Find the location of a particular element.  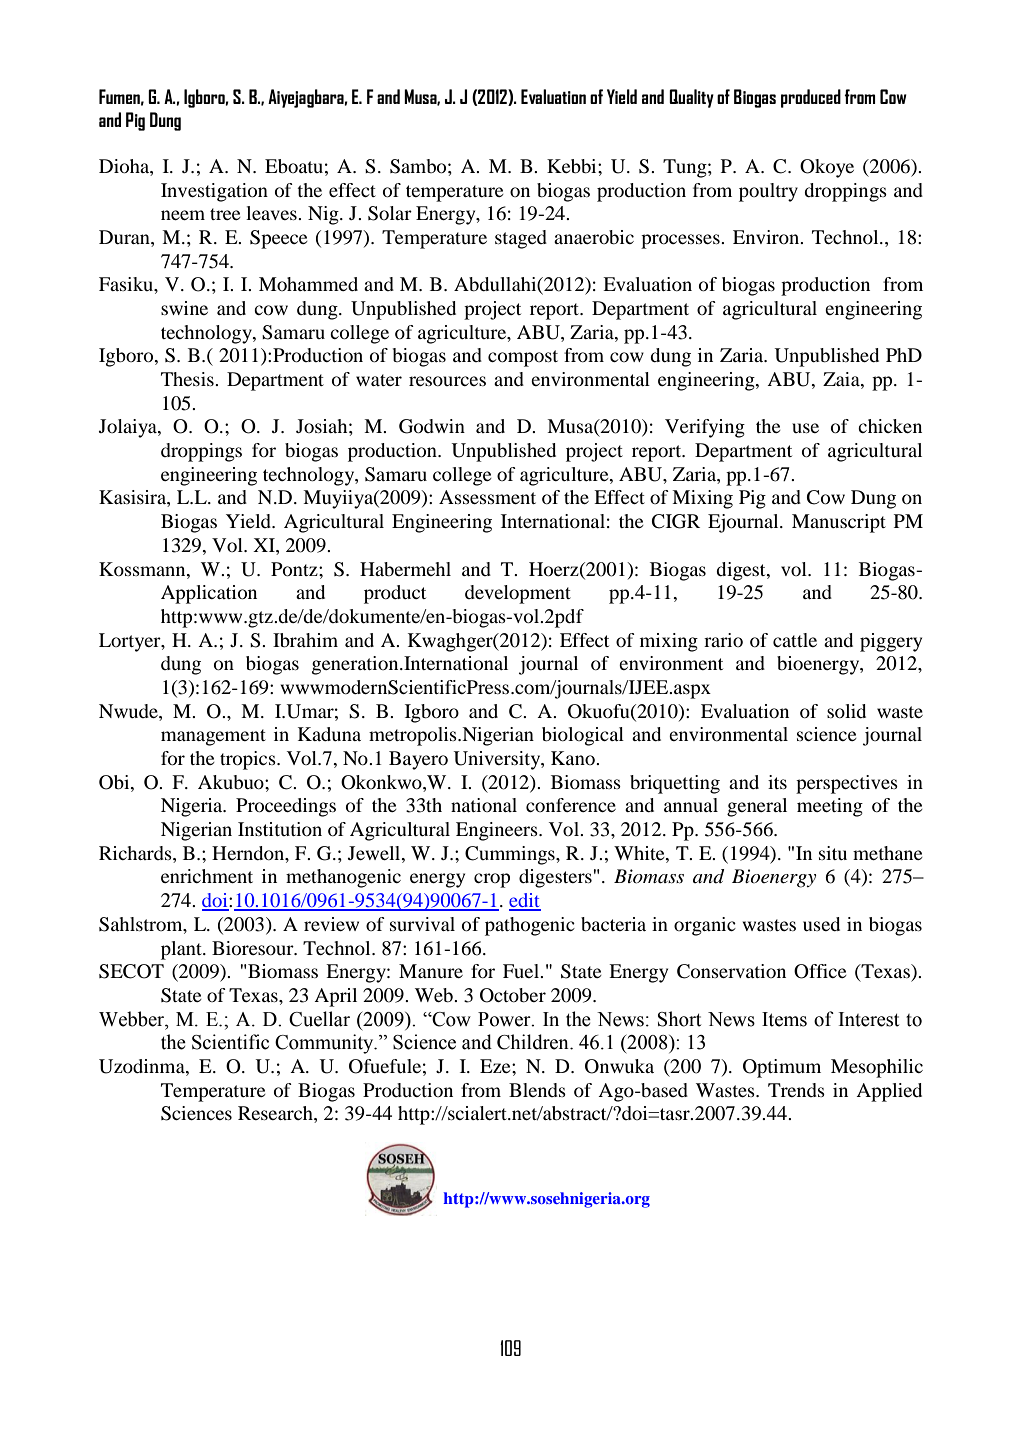

Ibrahim is located at coordinates (305, 640).
